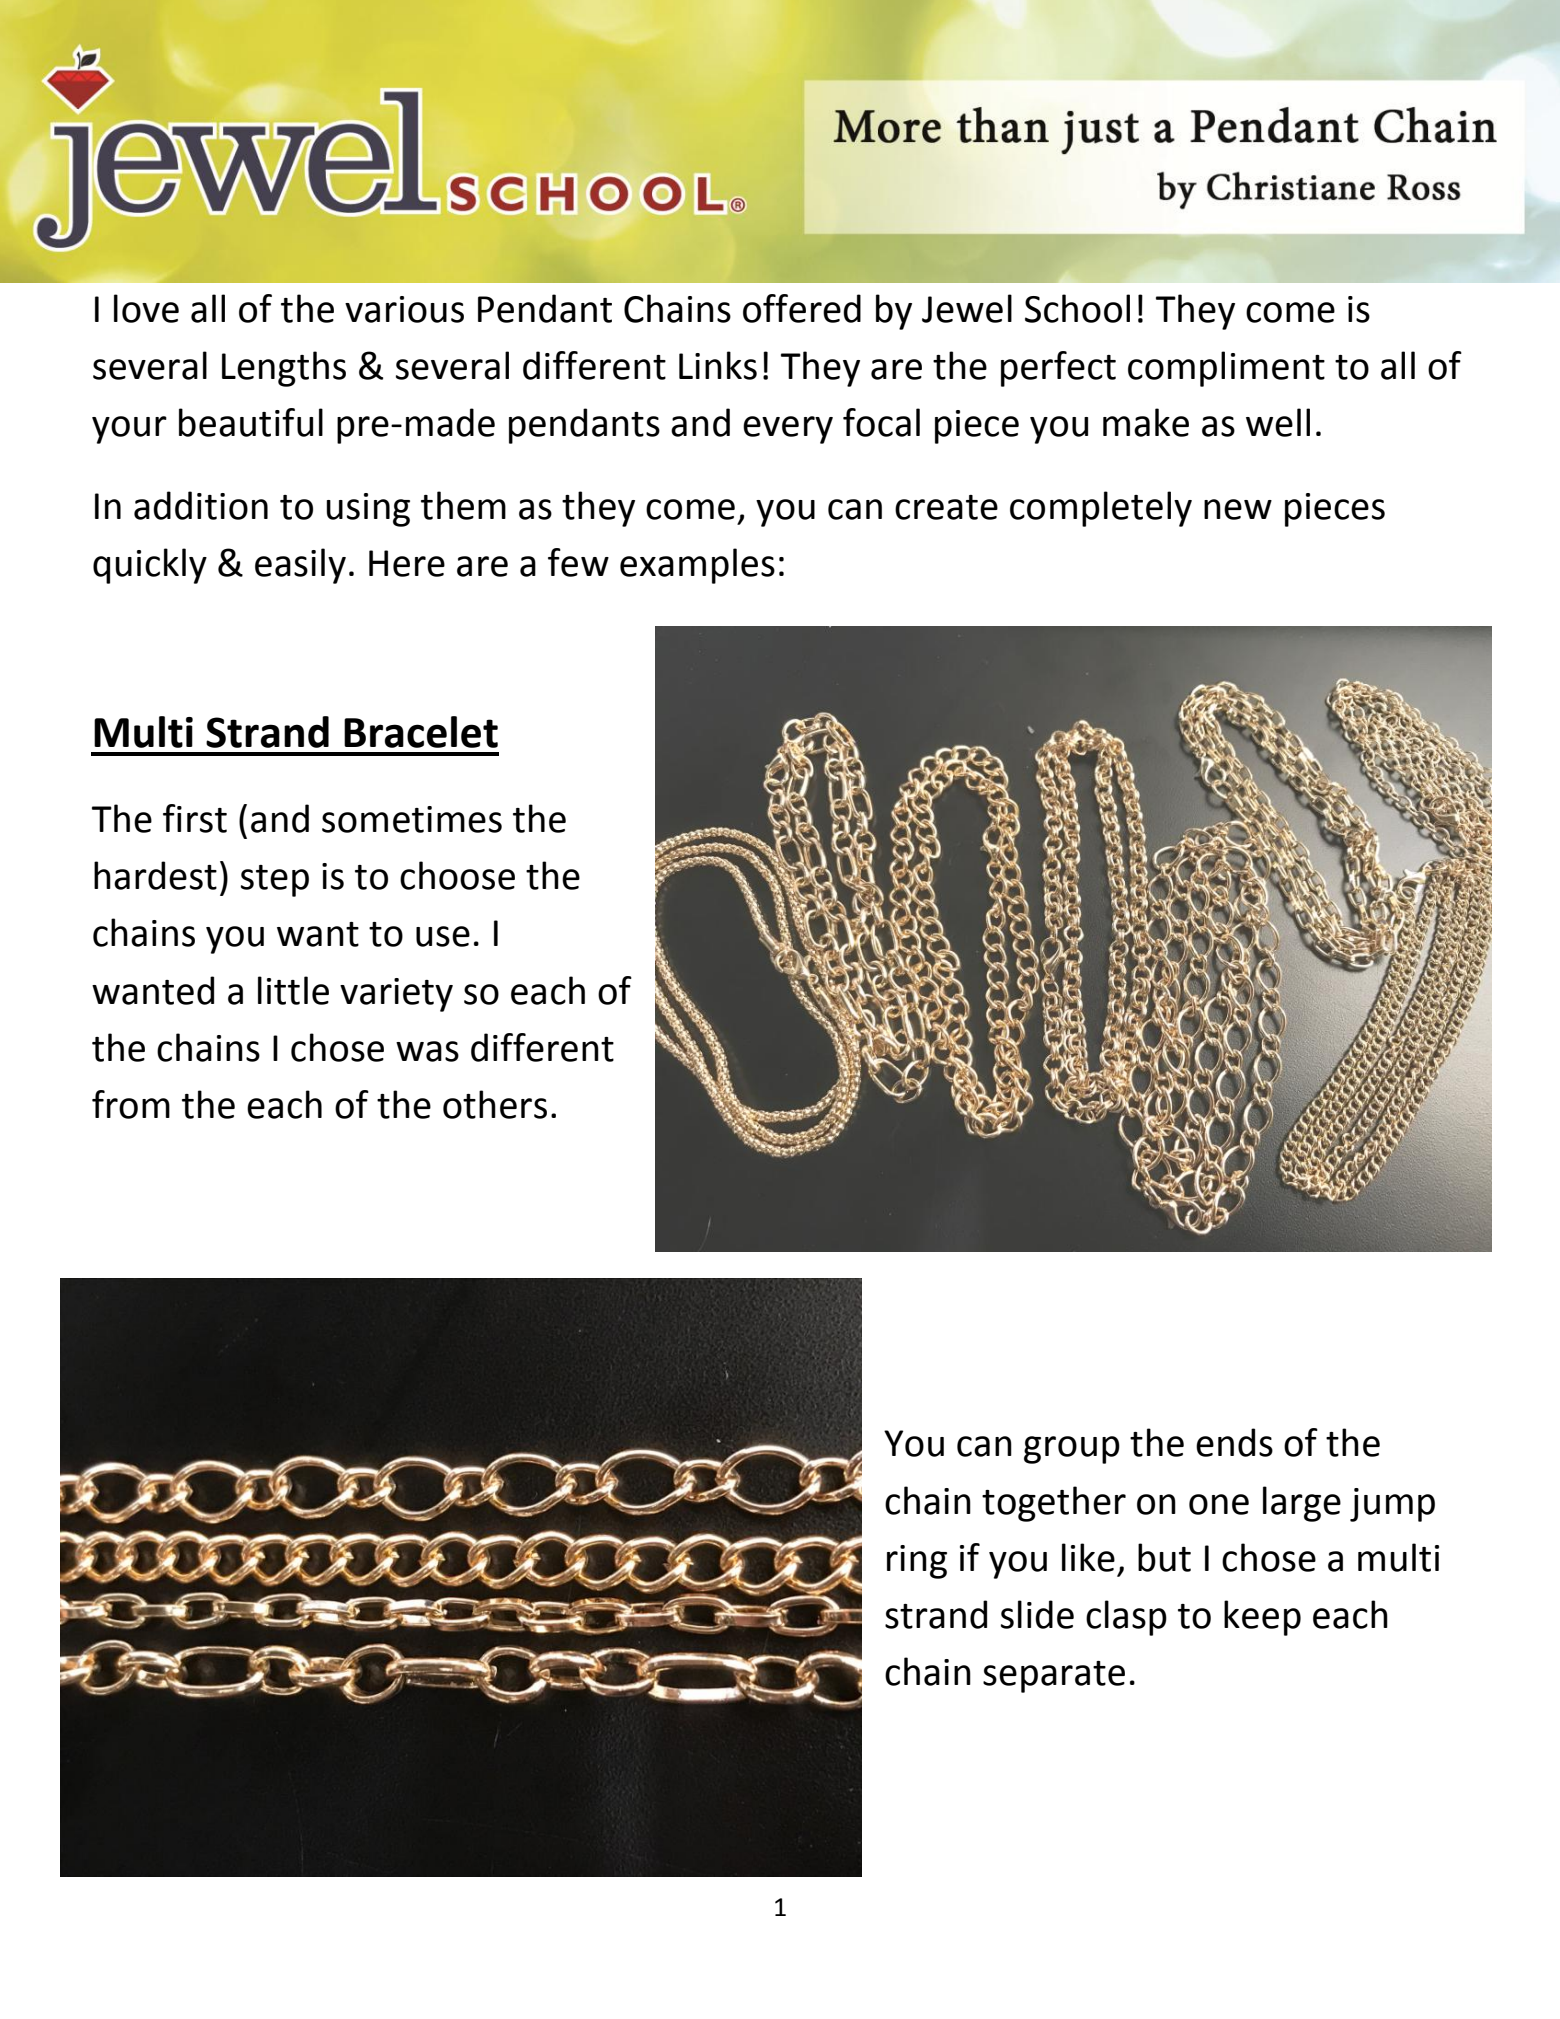 The width and height of the screenshot is (1560, 2019). What do you see at coordinates (284, 369) in the screenshot?
I see `Lengths` at bounding box center [284, 369].
